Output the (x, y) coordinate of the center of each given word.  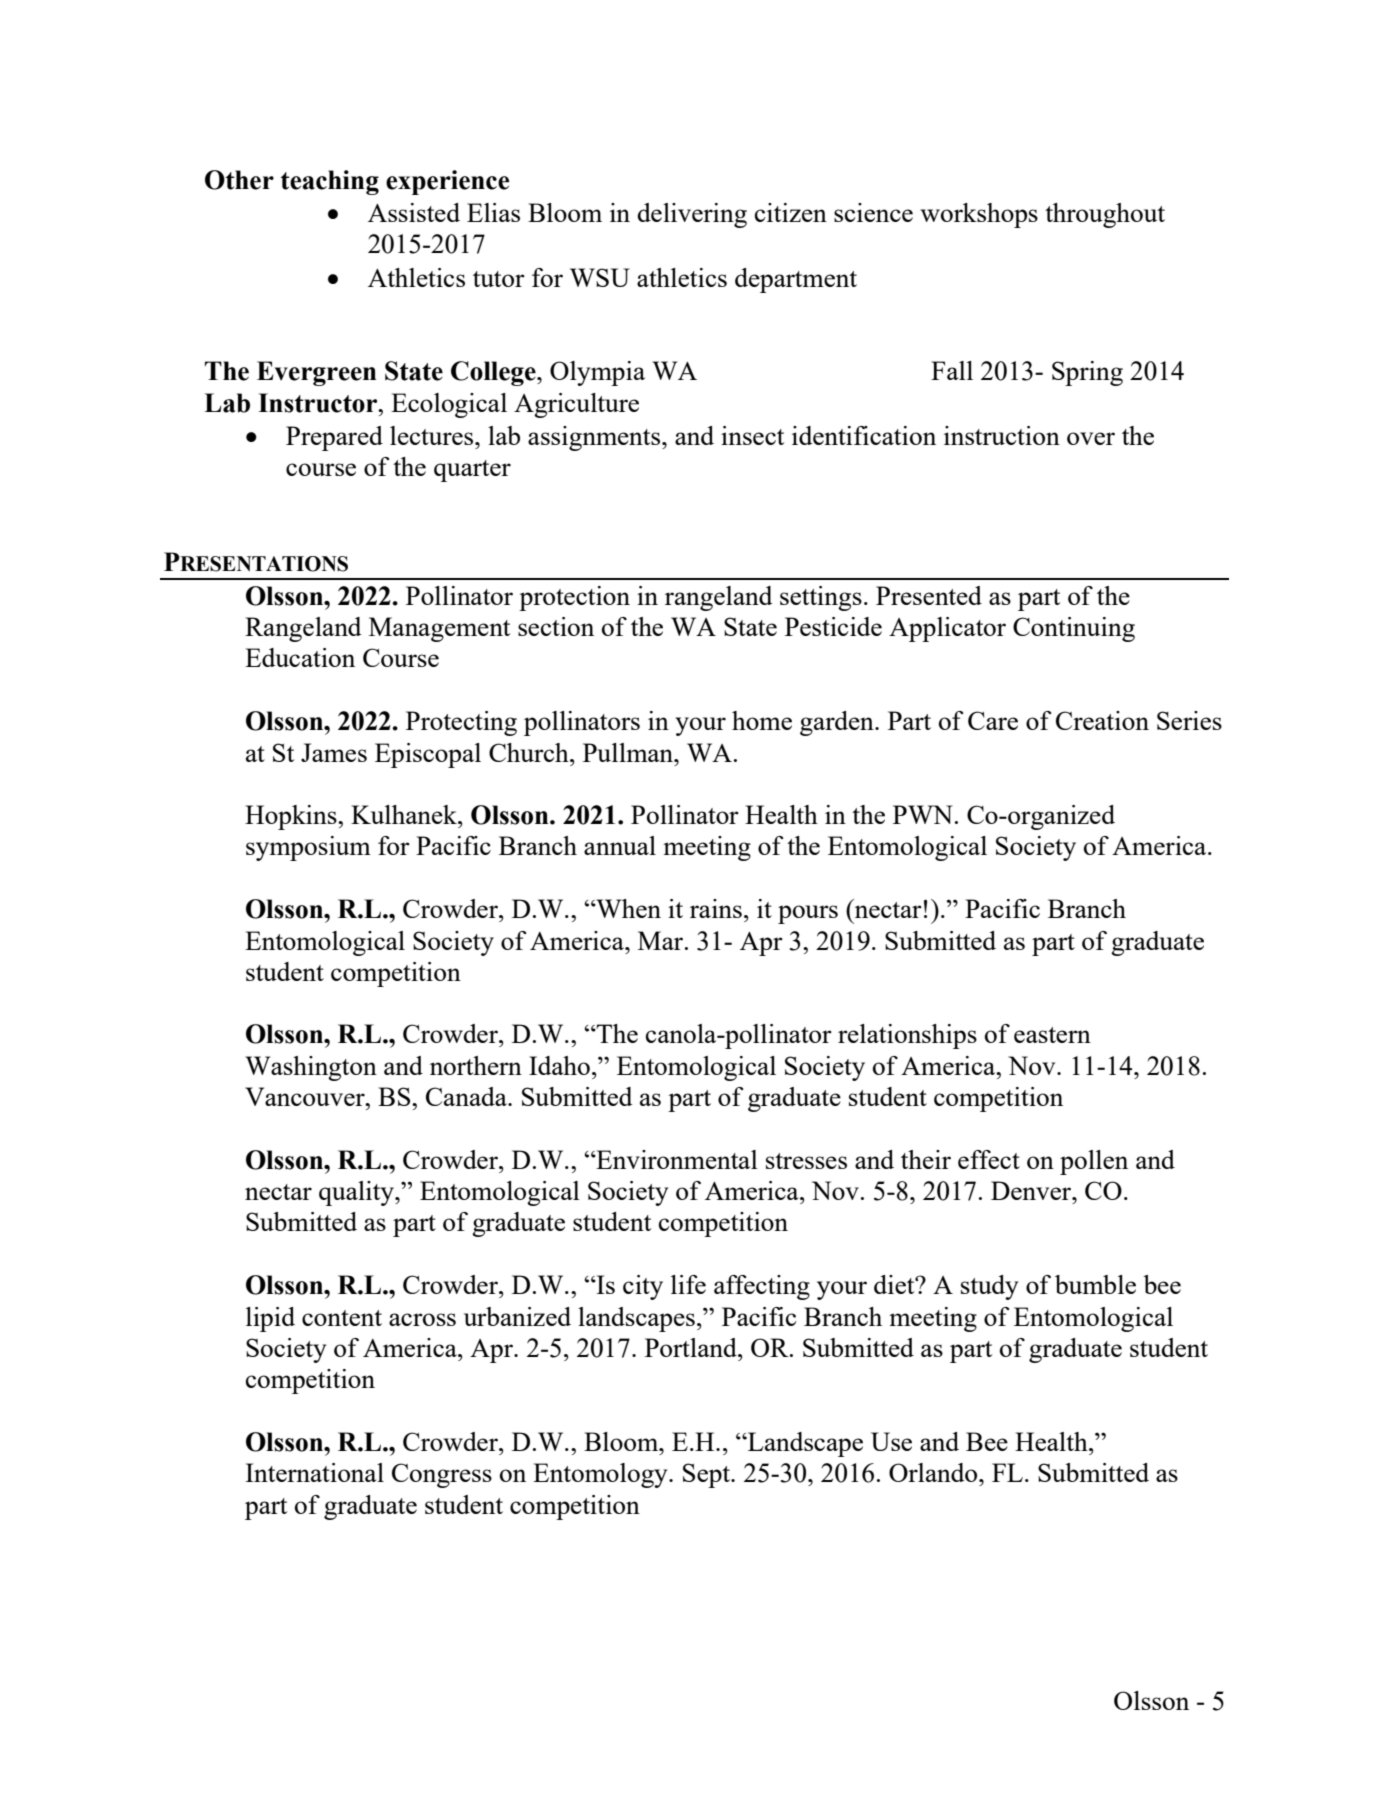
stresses (806, 1161)
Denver (1032, 1190)
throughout (1105, 215)
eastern (1052, 1035)
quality (357, 1193)
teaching (330, 182)
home (762, 720)
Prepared (334, 438)
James (334, 752)
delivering (692, 215)
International (314, 1472)
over (1091, 438)
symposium (308, 848)
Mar (662, 940)
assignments (595, 438)
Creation (1102, 720)
